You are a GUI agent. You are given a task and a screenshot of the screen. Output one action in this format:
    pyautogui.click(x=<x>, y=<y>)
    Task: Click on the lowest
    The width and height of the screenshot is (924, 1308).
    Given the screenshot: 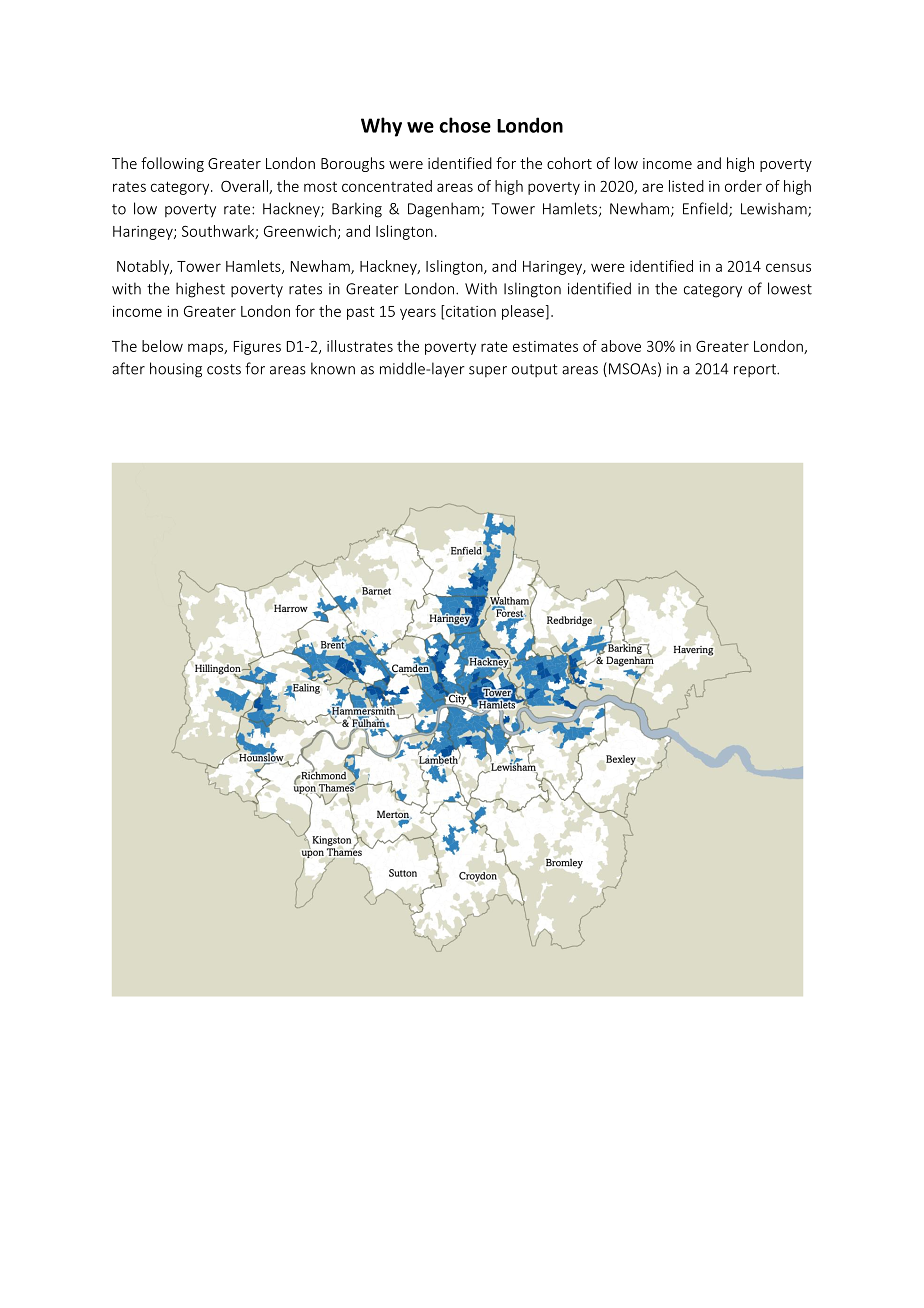 What is the action you would take?
    pyautogui.click(x=790, y=288)
